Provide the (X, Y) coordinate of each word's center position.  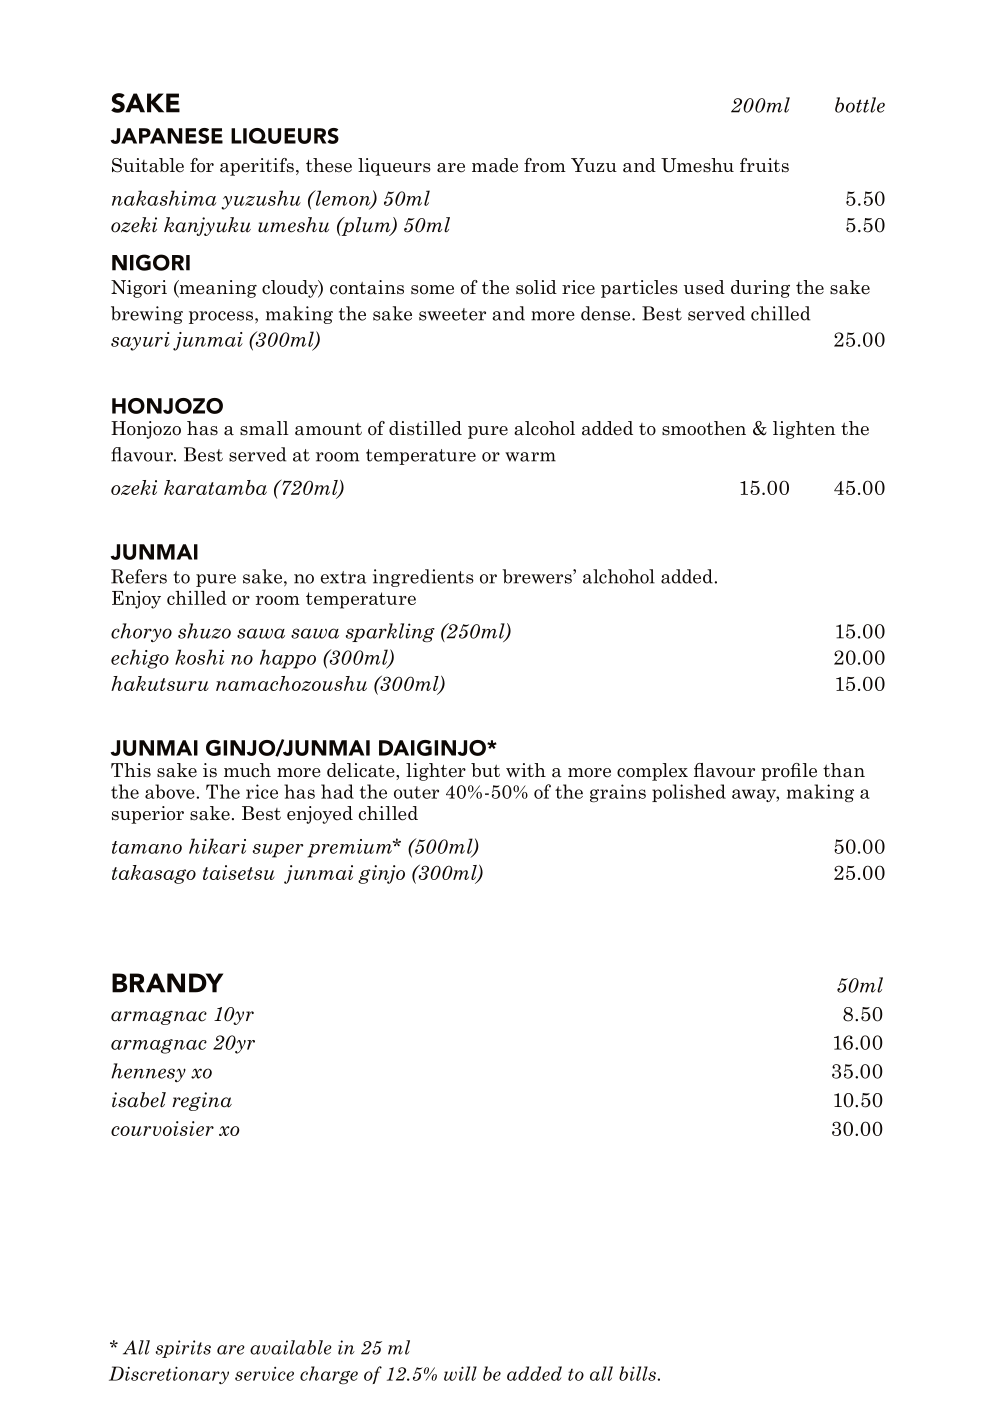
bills (637, 1373)
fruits (764, 165)
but (485, 770)
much (247, 770)
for (202, 165)
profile (789, 772)
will (460, 1373)
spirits (183, 1349)
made (495, 165)
